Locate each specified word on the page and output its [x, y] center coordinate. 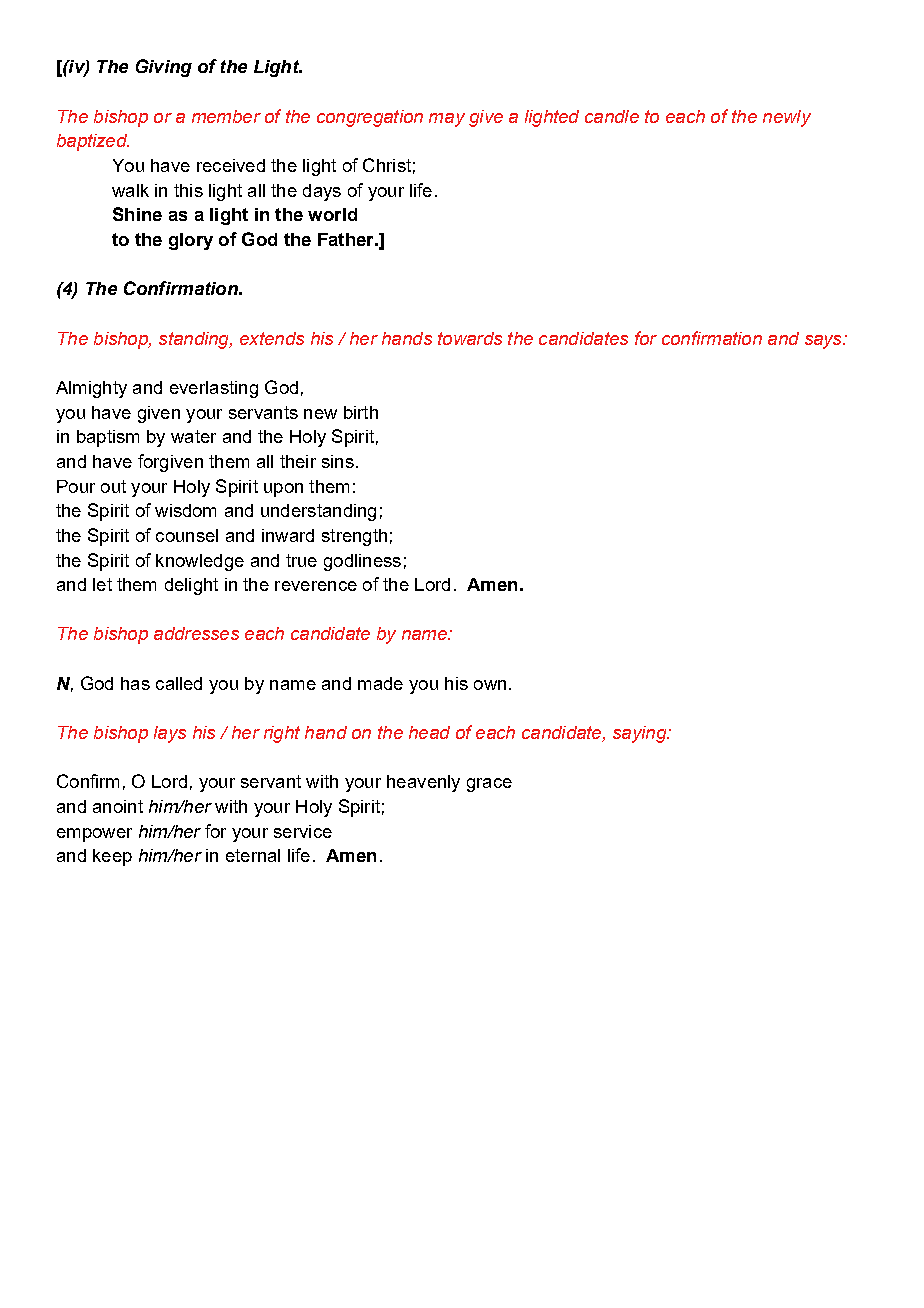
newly [787, 118]
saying [641, 734]
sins [338, 461]
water [193, 436]
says [824, 342]
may [447, 120]
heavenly [423, 783]
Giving [164, 68]
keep [112, 857]
